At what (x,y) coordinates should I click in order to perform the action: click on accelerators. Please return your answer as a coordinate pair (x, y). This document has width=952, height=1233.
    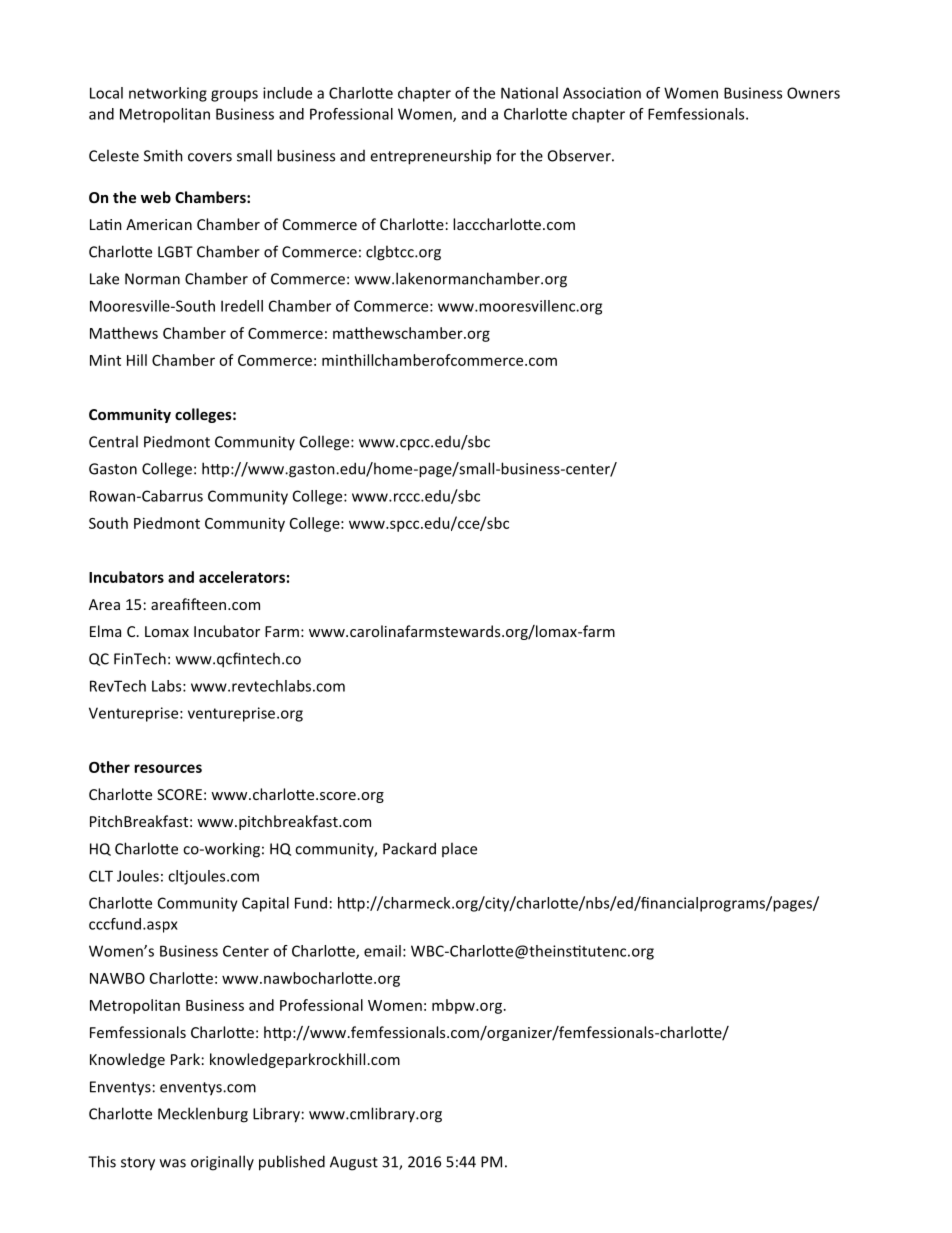
    Looking at the image, I should click on (242, 577).
